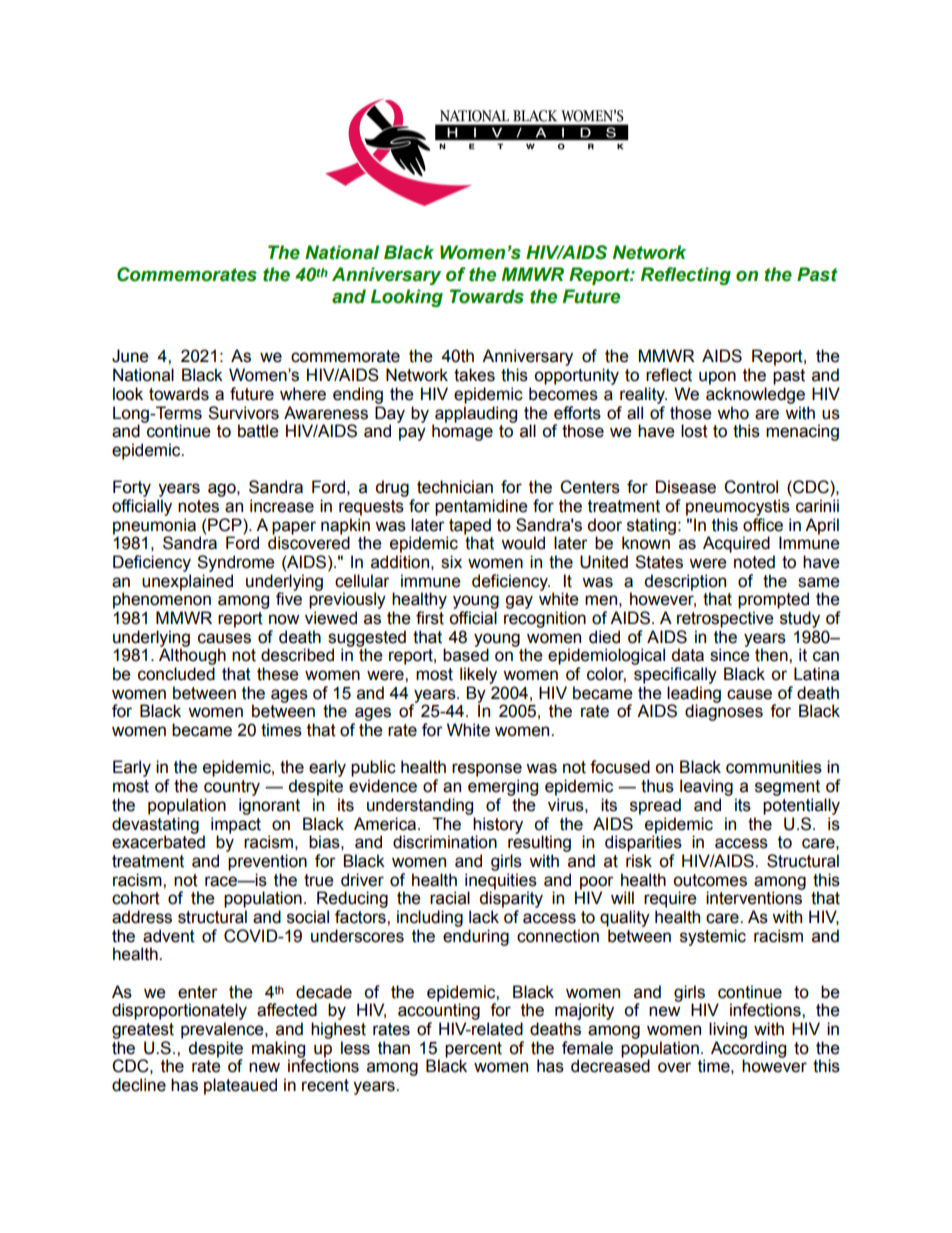  Describe the element at coordinates (176, 674) in the screenshot. I see `concluded` at that location.
